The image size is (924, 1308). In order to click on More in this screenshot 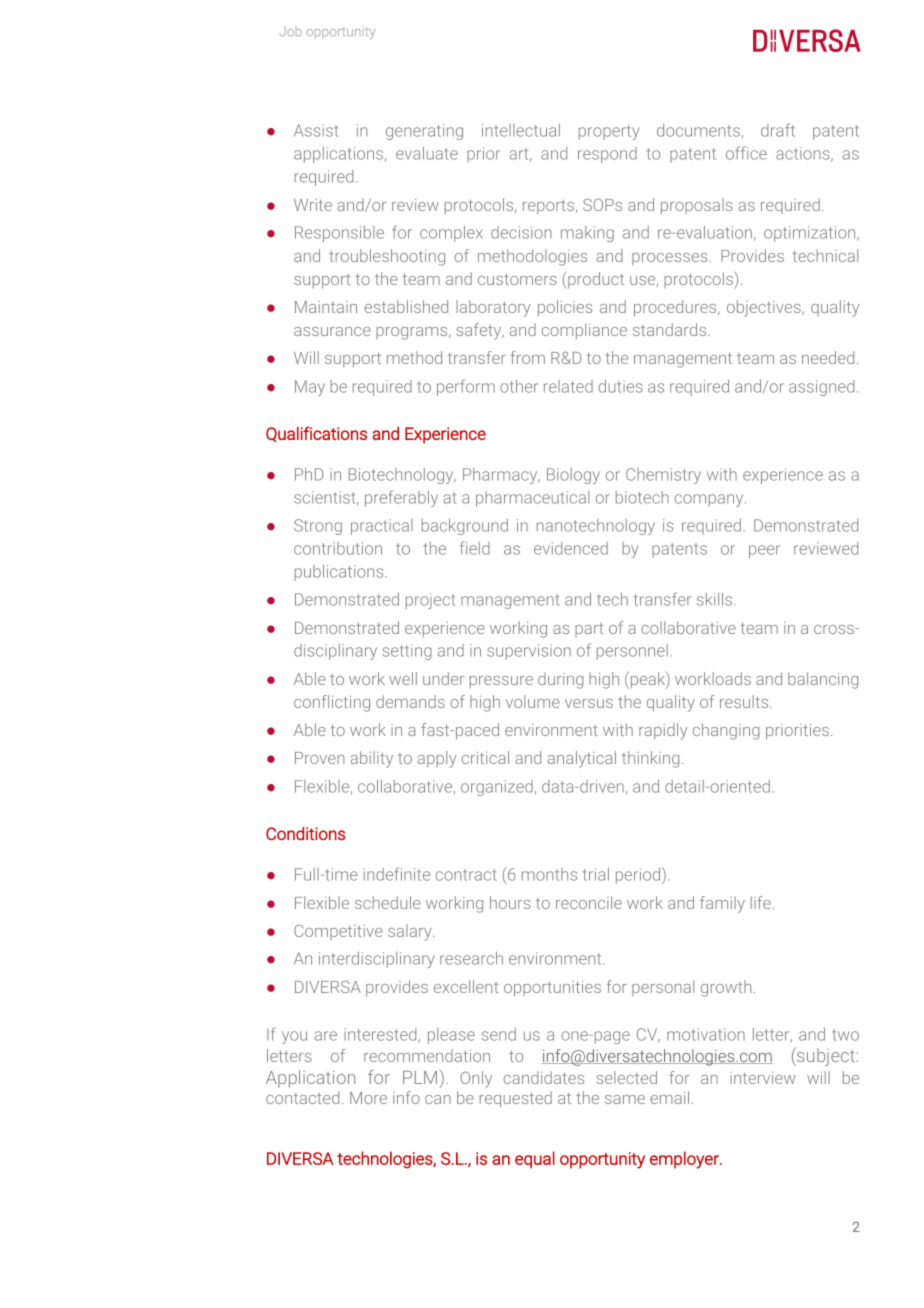, I will do `click(368, 1098)`.
